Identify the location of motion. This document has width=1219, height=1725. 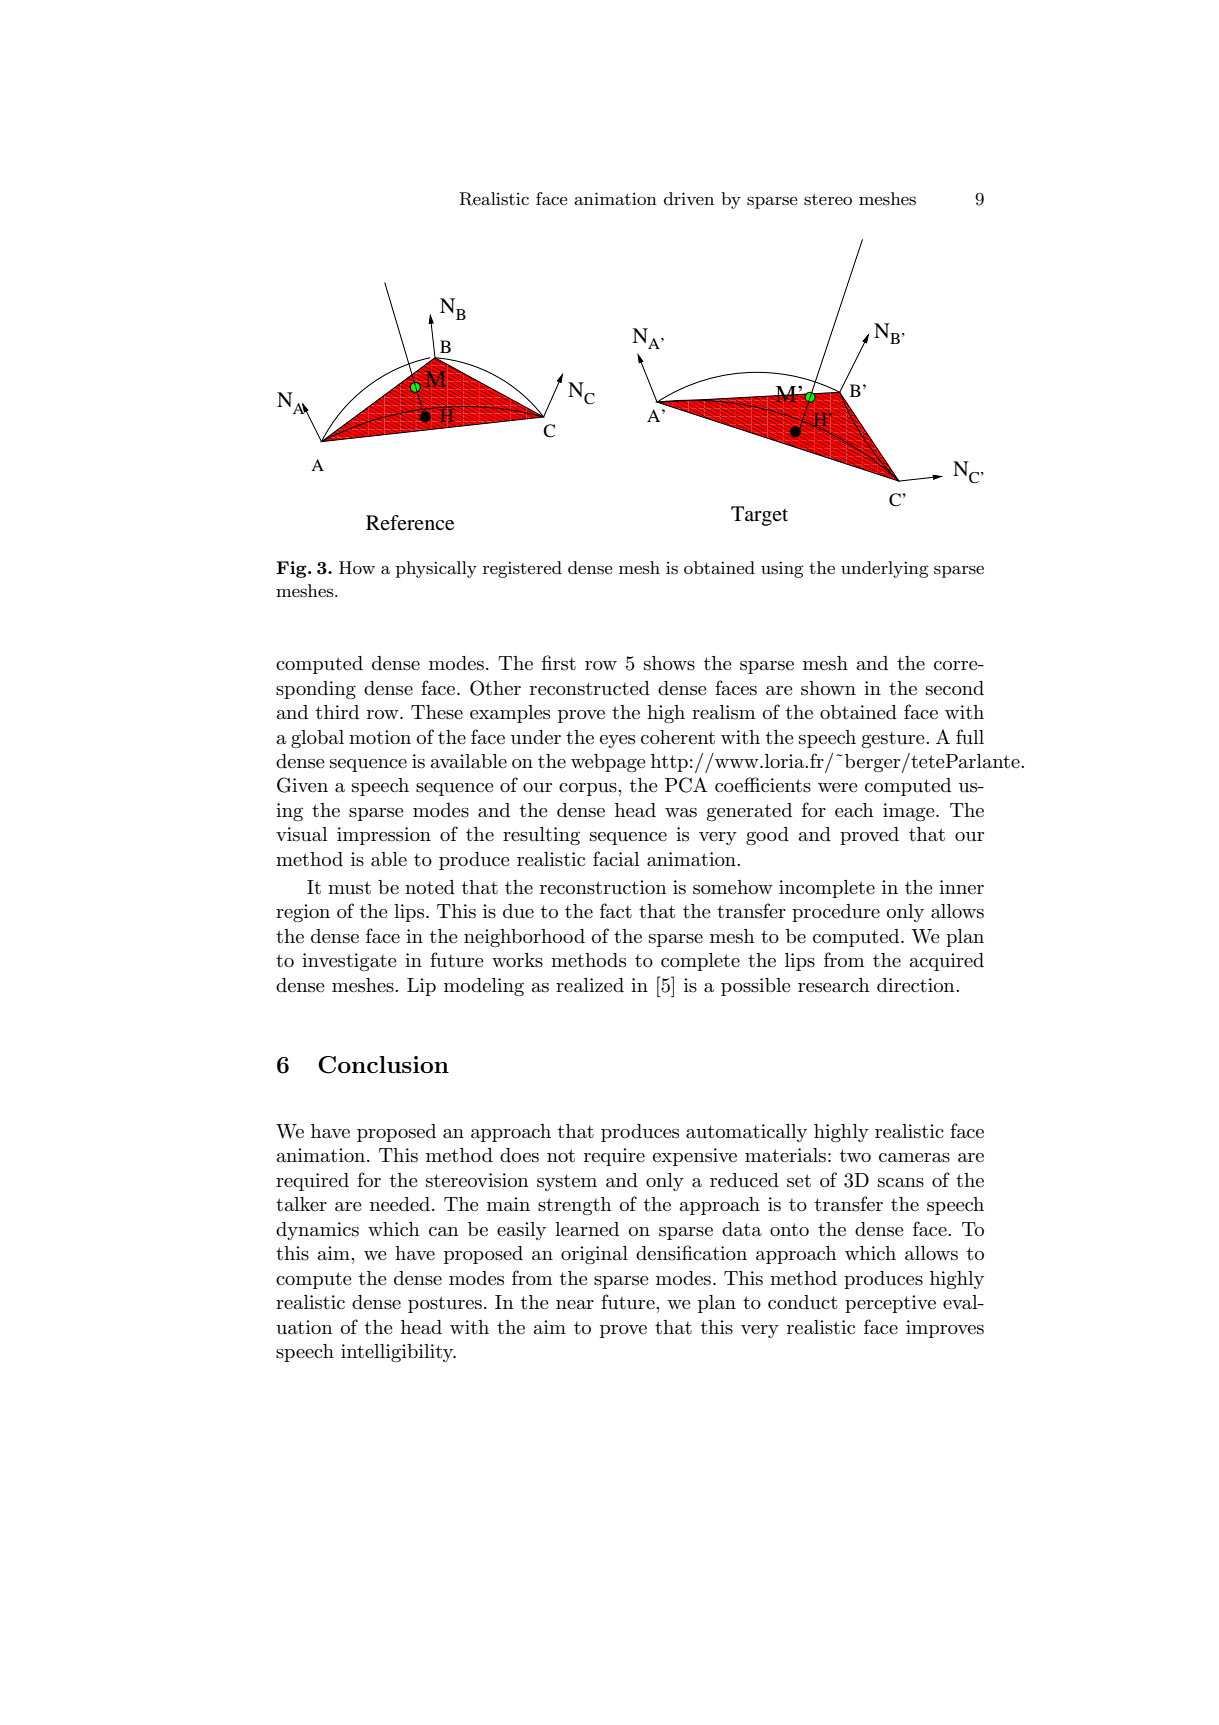
(380, 737).
